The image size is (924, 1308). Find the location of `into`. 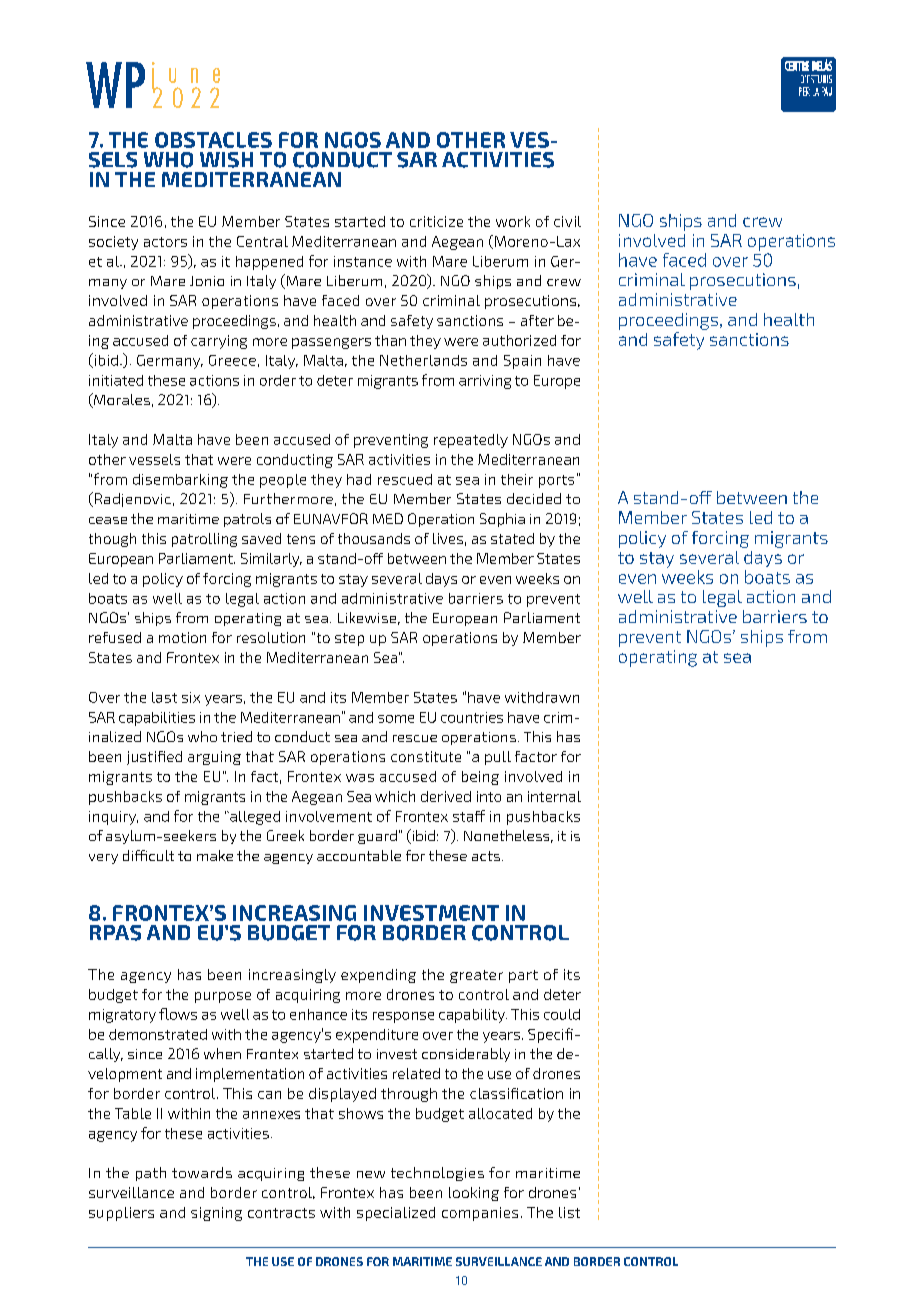

into is located at coordinates (489, 796).
